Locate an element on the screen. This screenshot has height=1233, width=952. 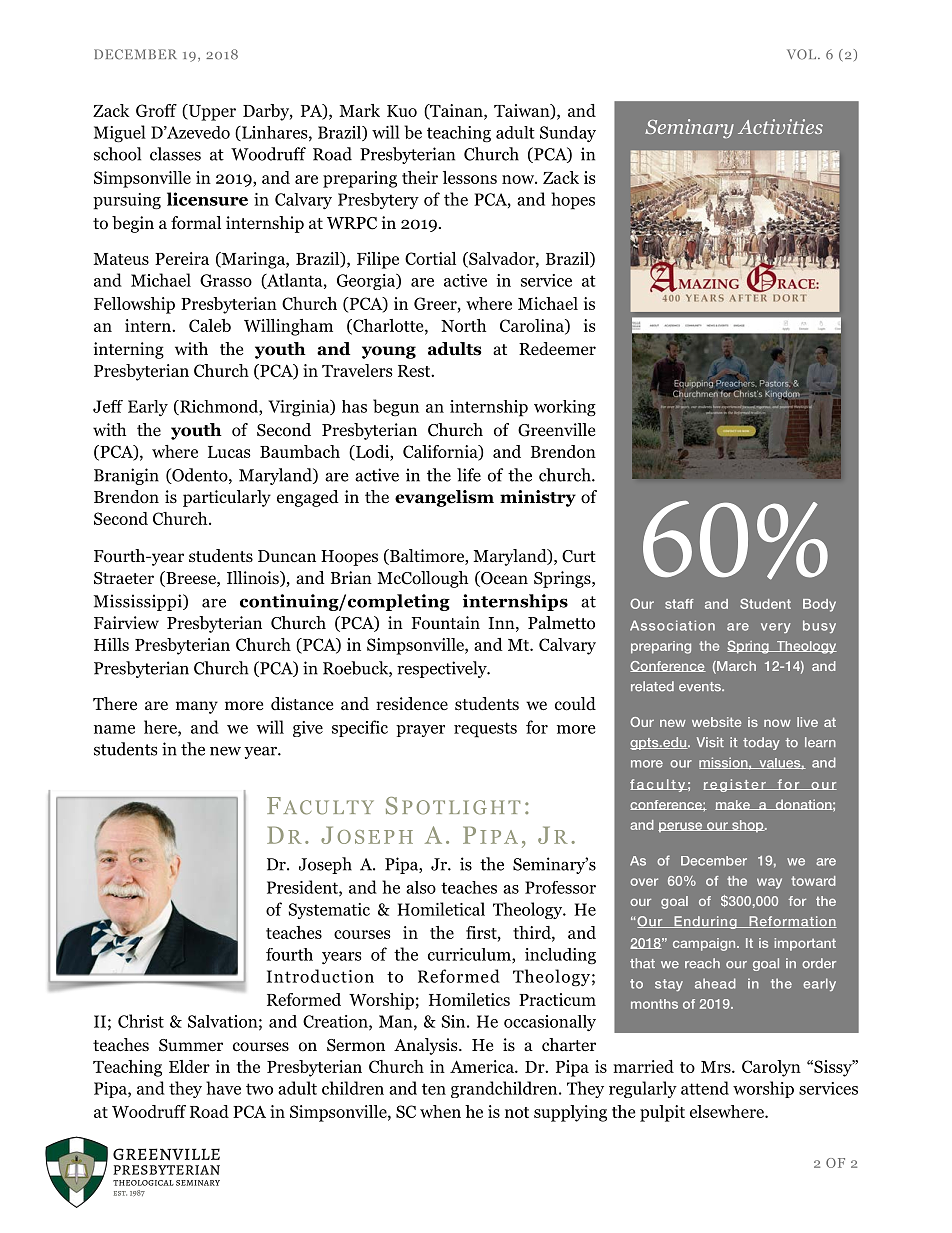
Upper is located at coordinates (211, 112).
